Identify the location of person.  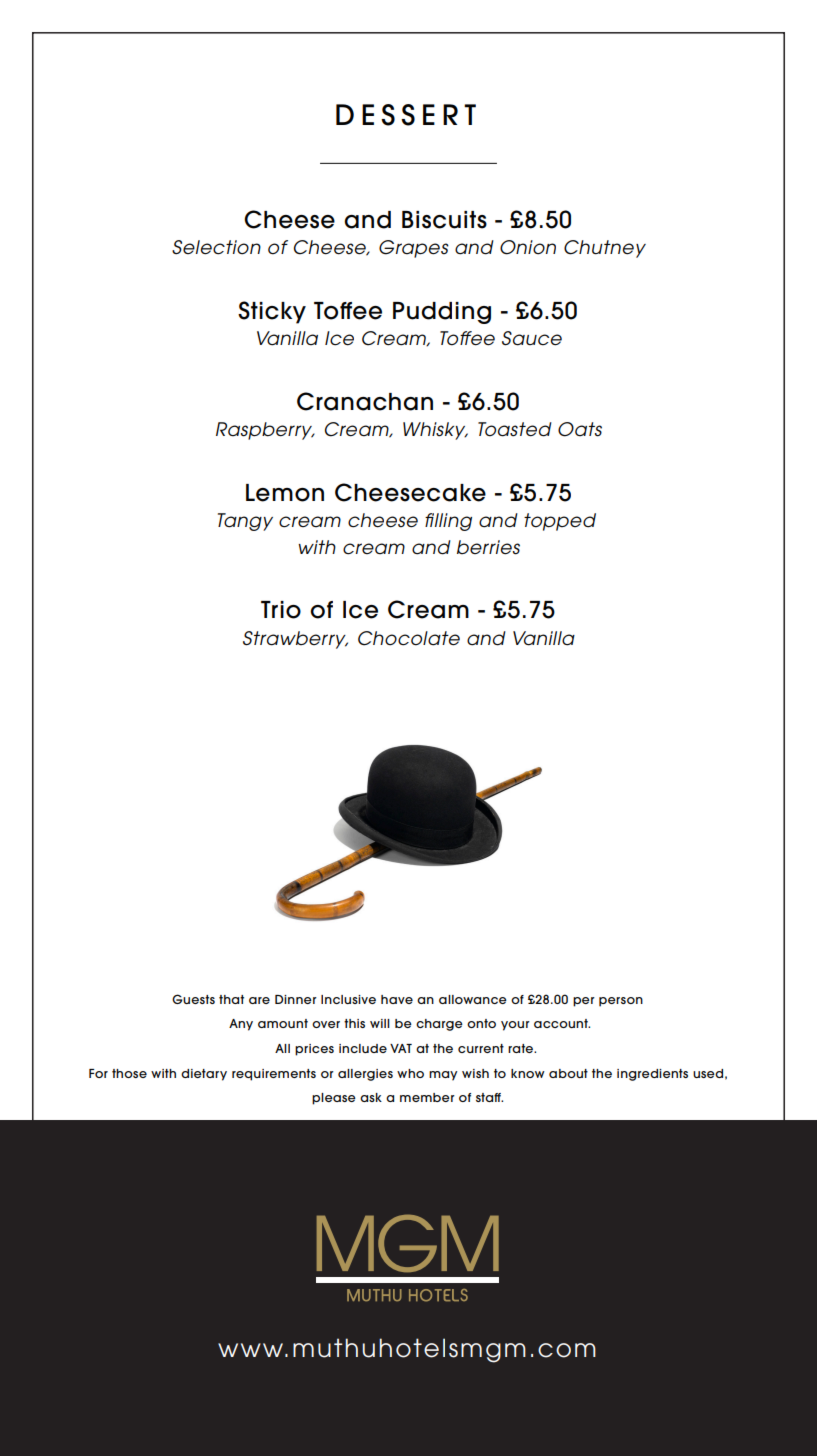
(621, 1002).
